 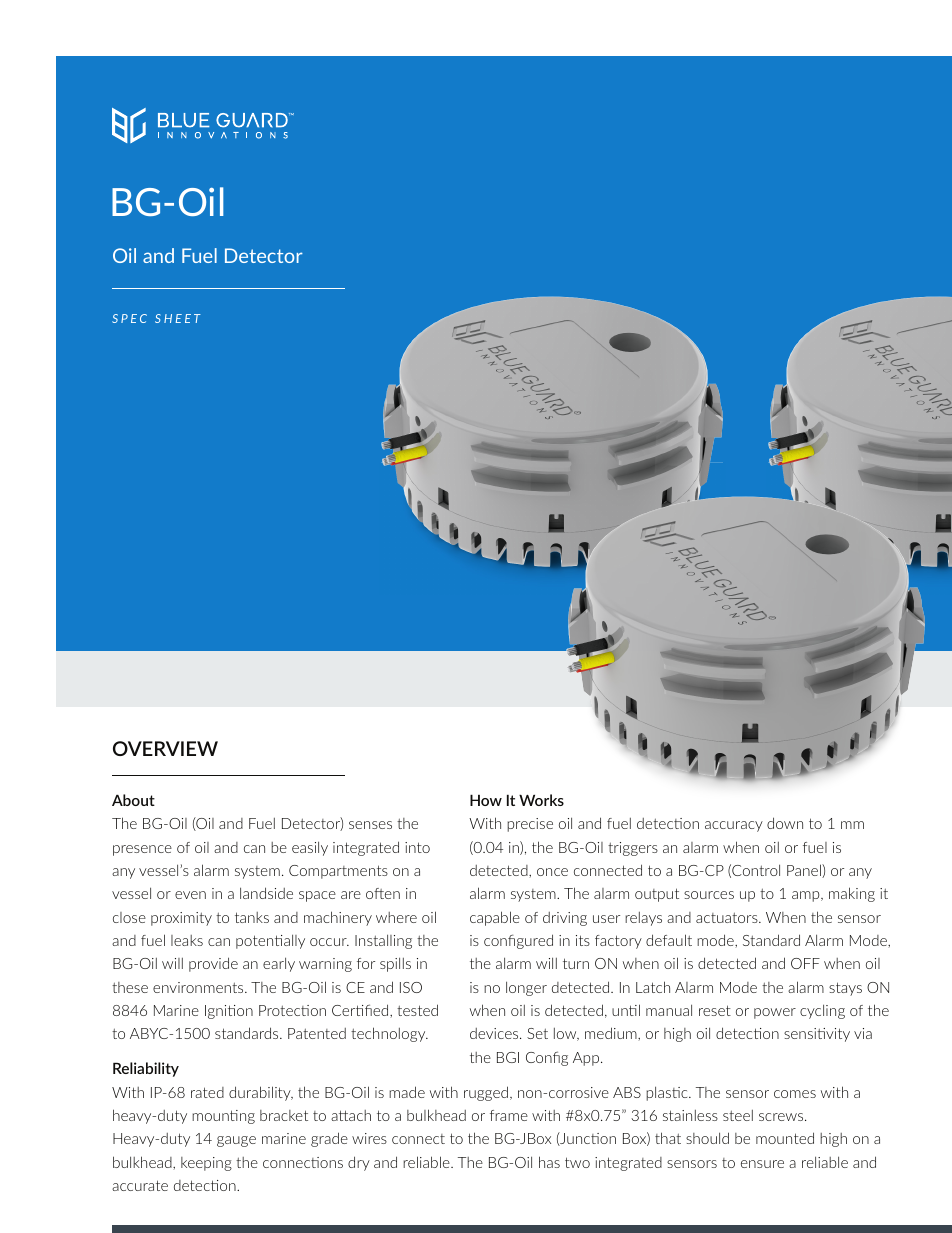 What do you see at coordinates (805, 871) in the screenshot?
I see `Panel` at bounding box center [805, 871].
